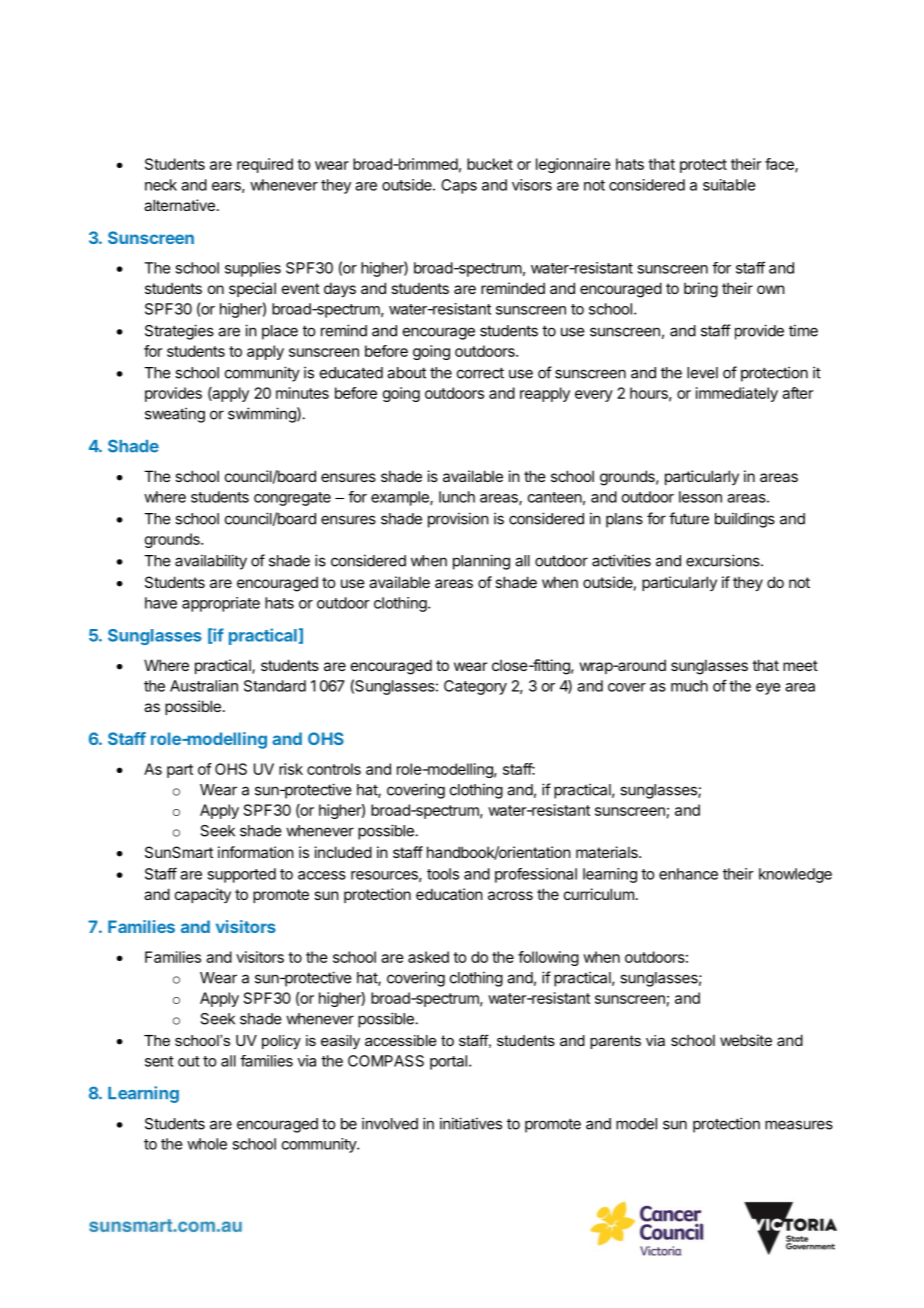 This screenshot has width=924, height=1308. I want to click on Caps, so click(459, 186).
